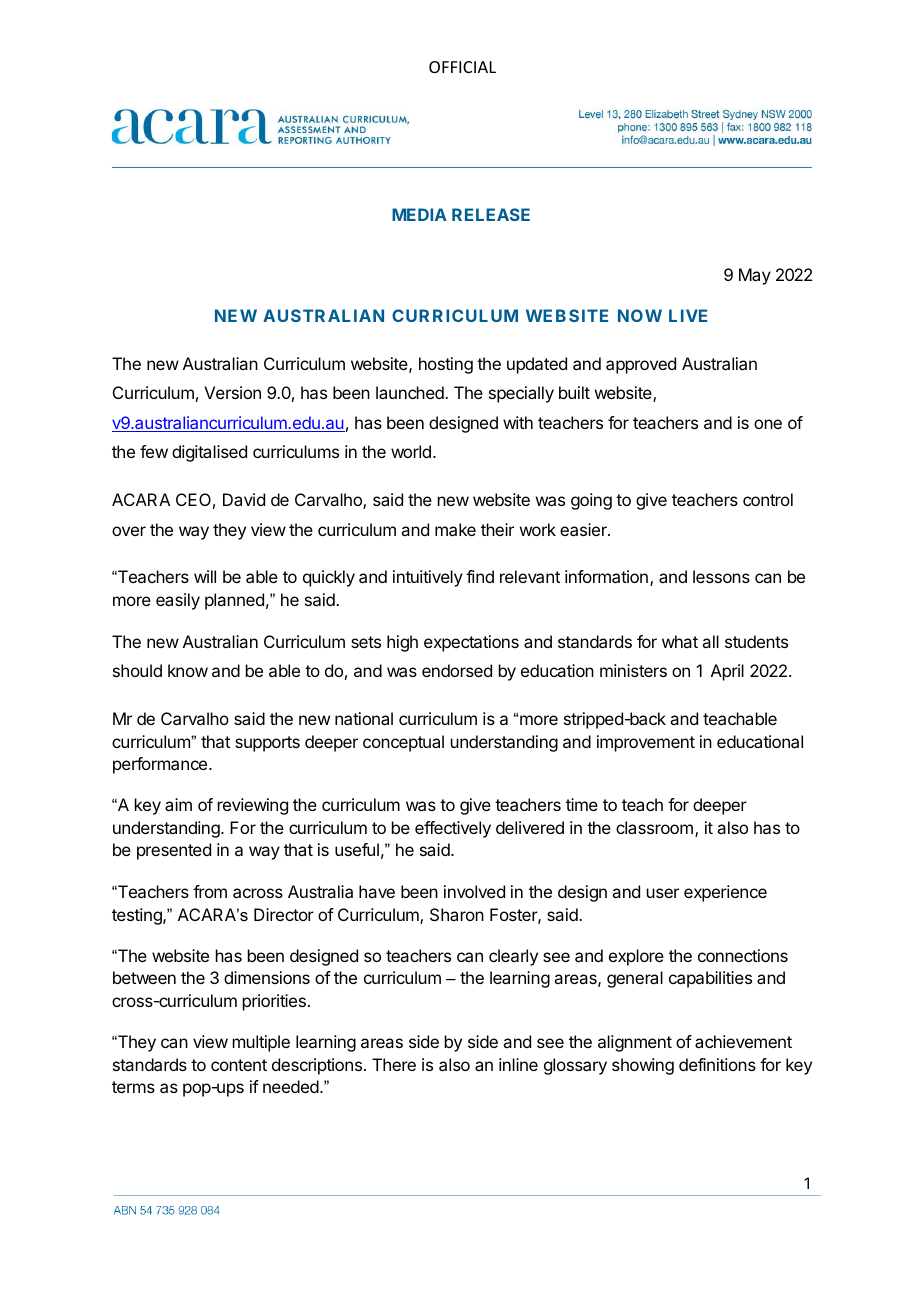 The width and height of the screenshot is (924, 1308). What do you see at coordinates (232, 392) in the screenshot?
I see `Version` at bounding box center [232, 392].
